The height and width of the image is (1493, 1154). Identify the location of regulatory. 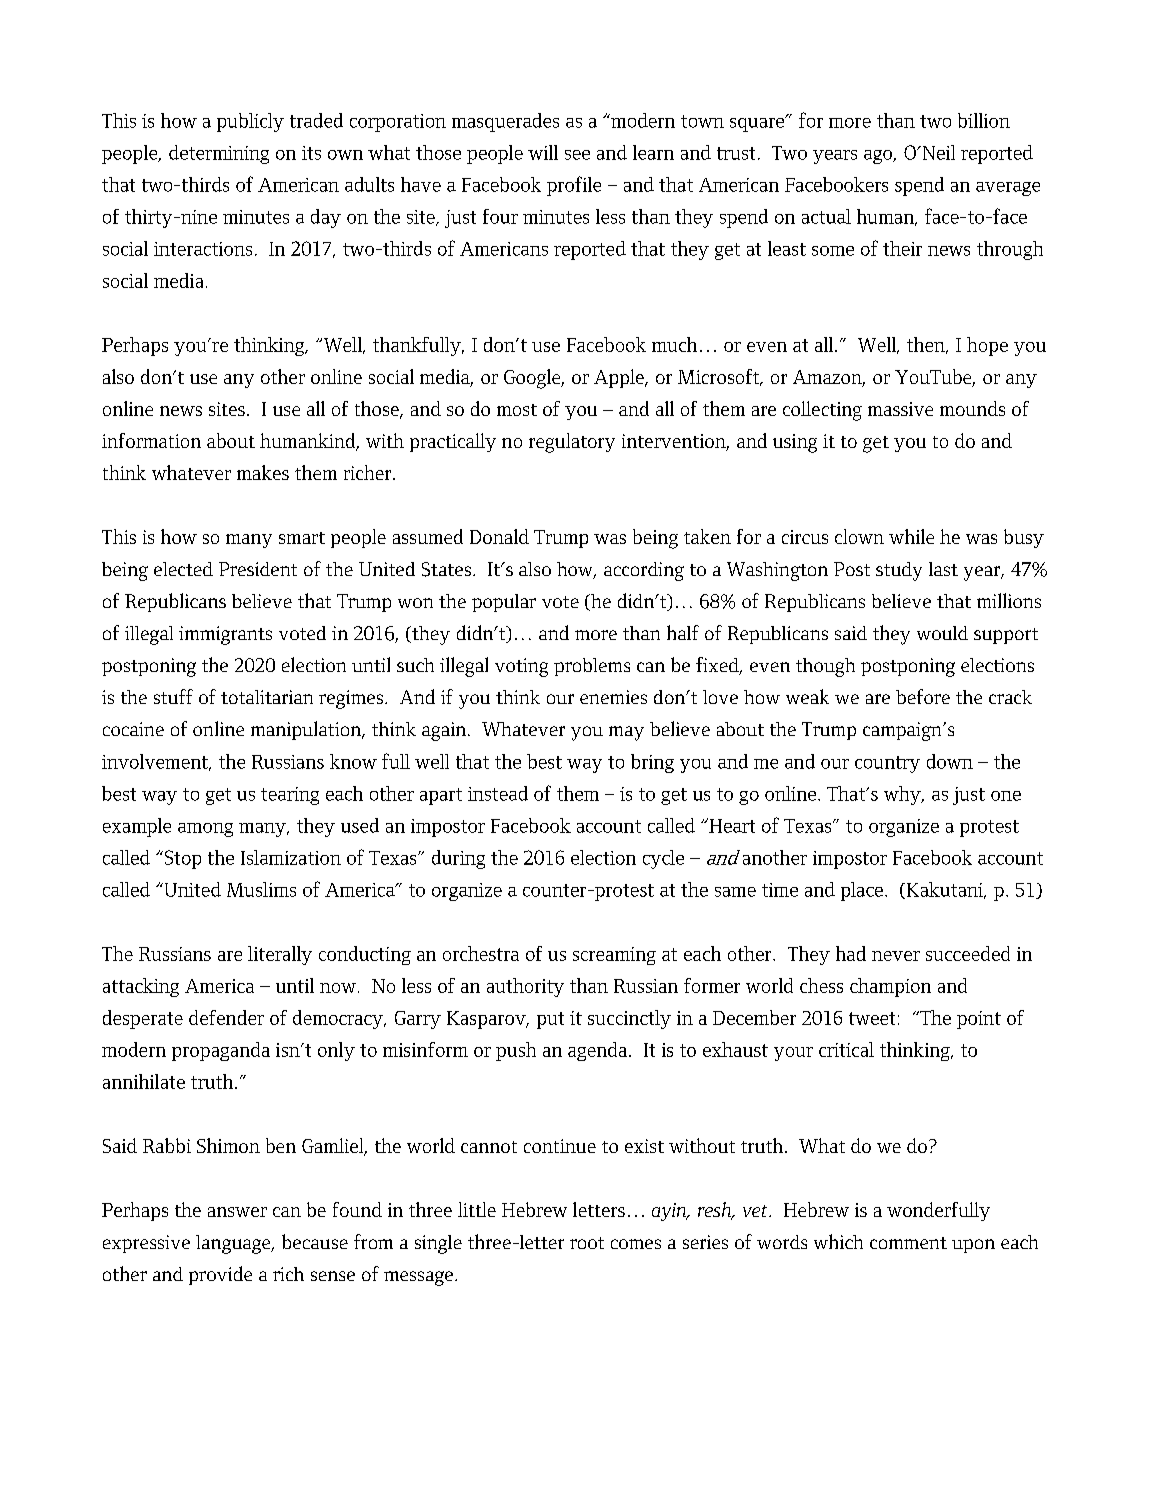
(572, 443).
